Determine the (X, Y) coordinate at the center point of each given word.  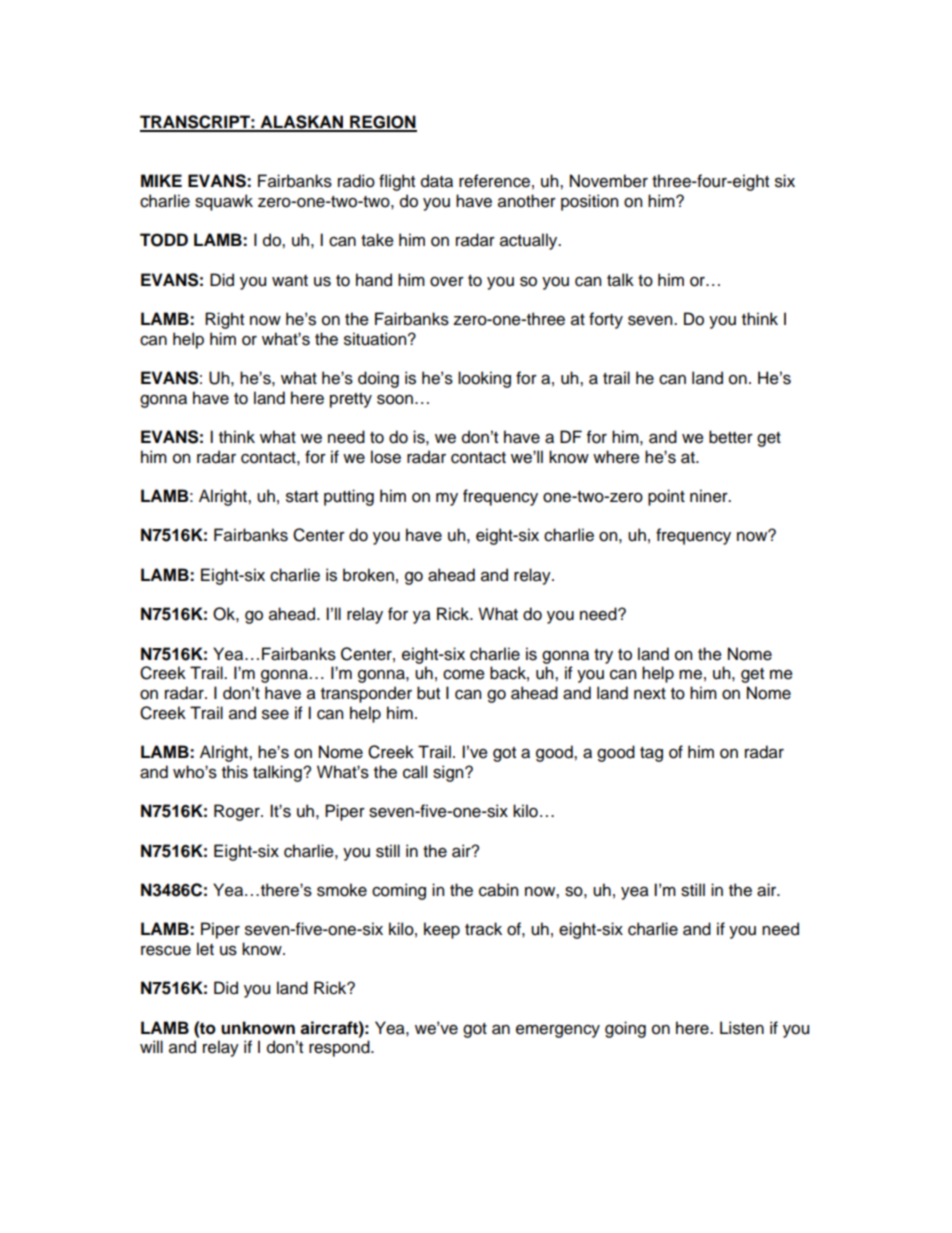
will (151, 1046)
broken (368, 575)
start (302, 497)
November (609, 181)
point (666, 497)
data (437, 181)
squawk (224, 202)
